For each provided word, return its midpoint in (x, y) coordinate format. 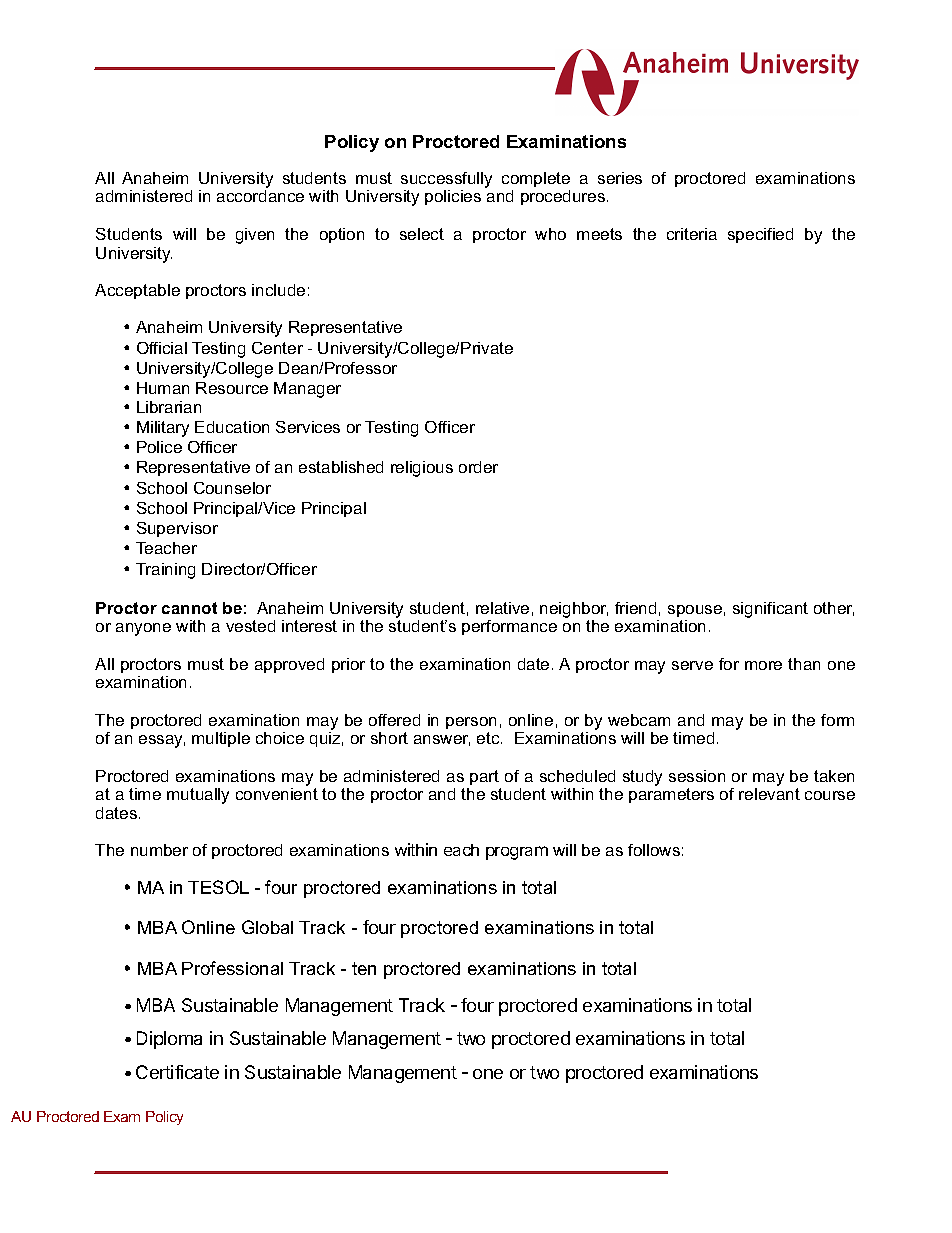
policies (453, 197)
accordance (260, 196)
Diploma (169, 1040)
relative (502, 608)
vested (250, 626)
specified (760, 235)
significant (770, 610)
